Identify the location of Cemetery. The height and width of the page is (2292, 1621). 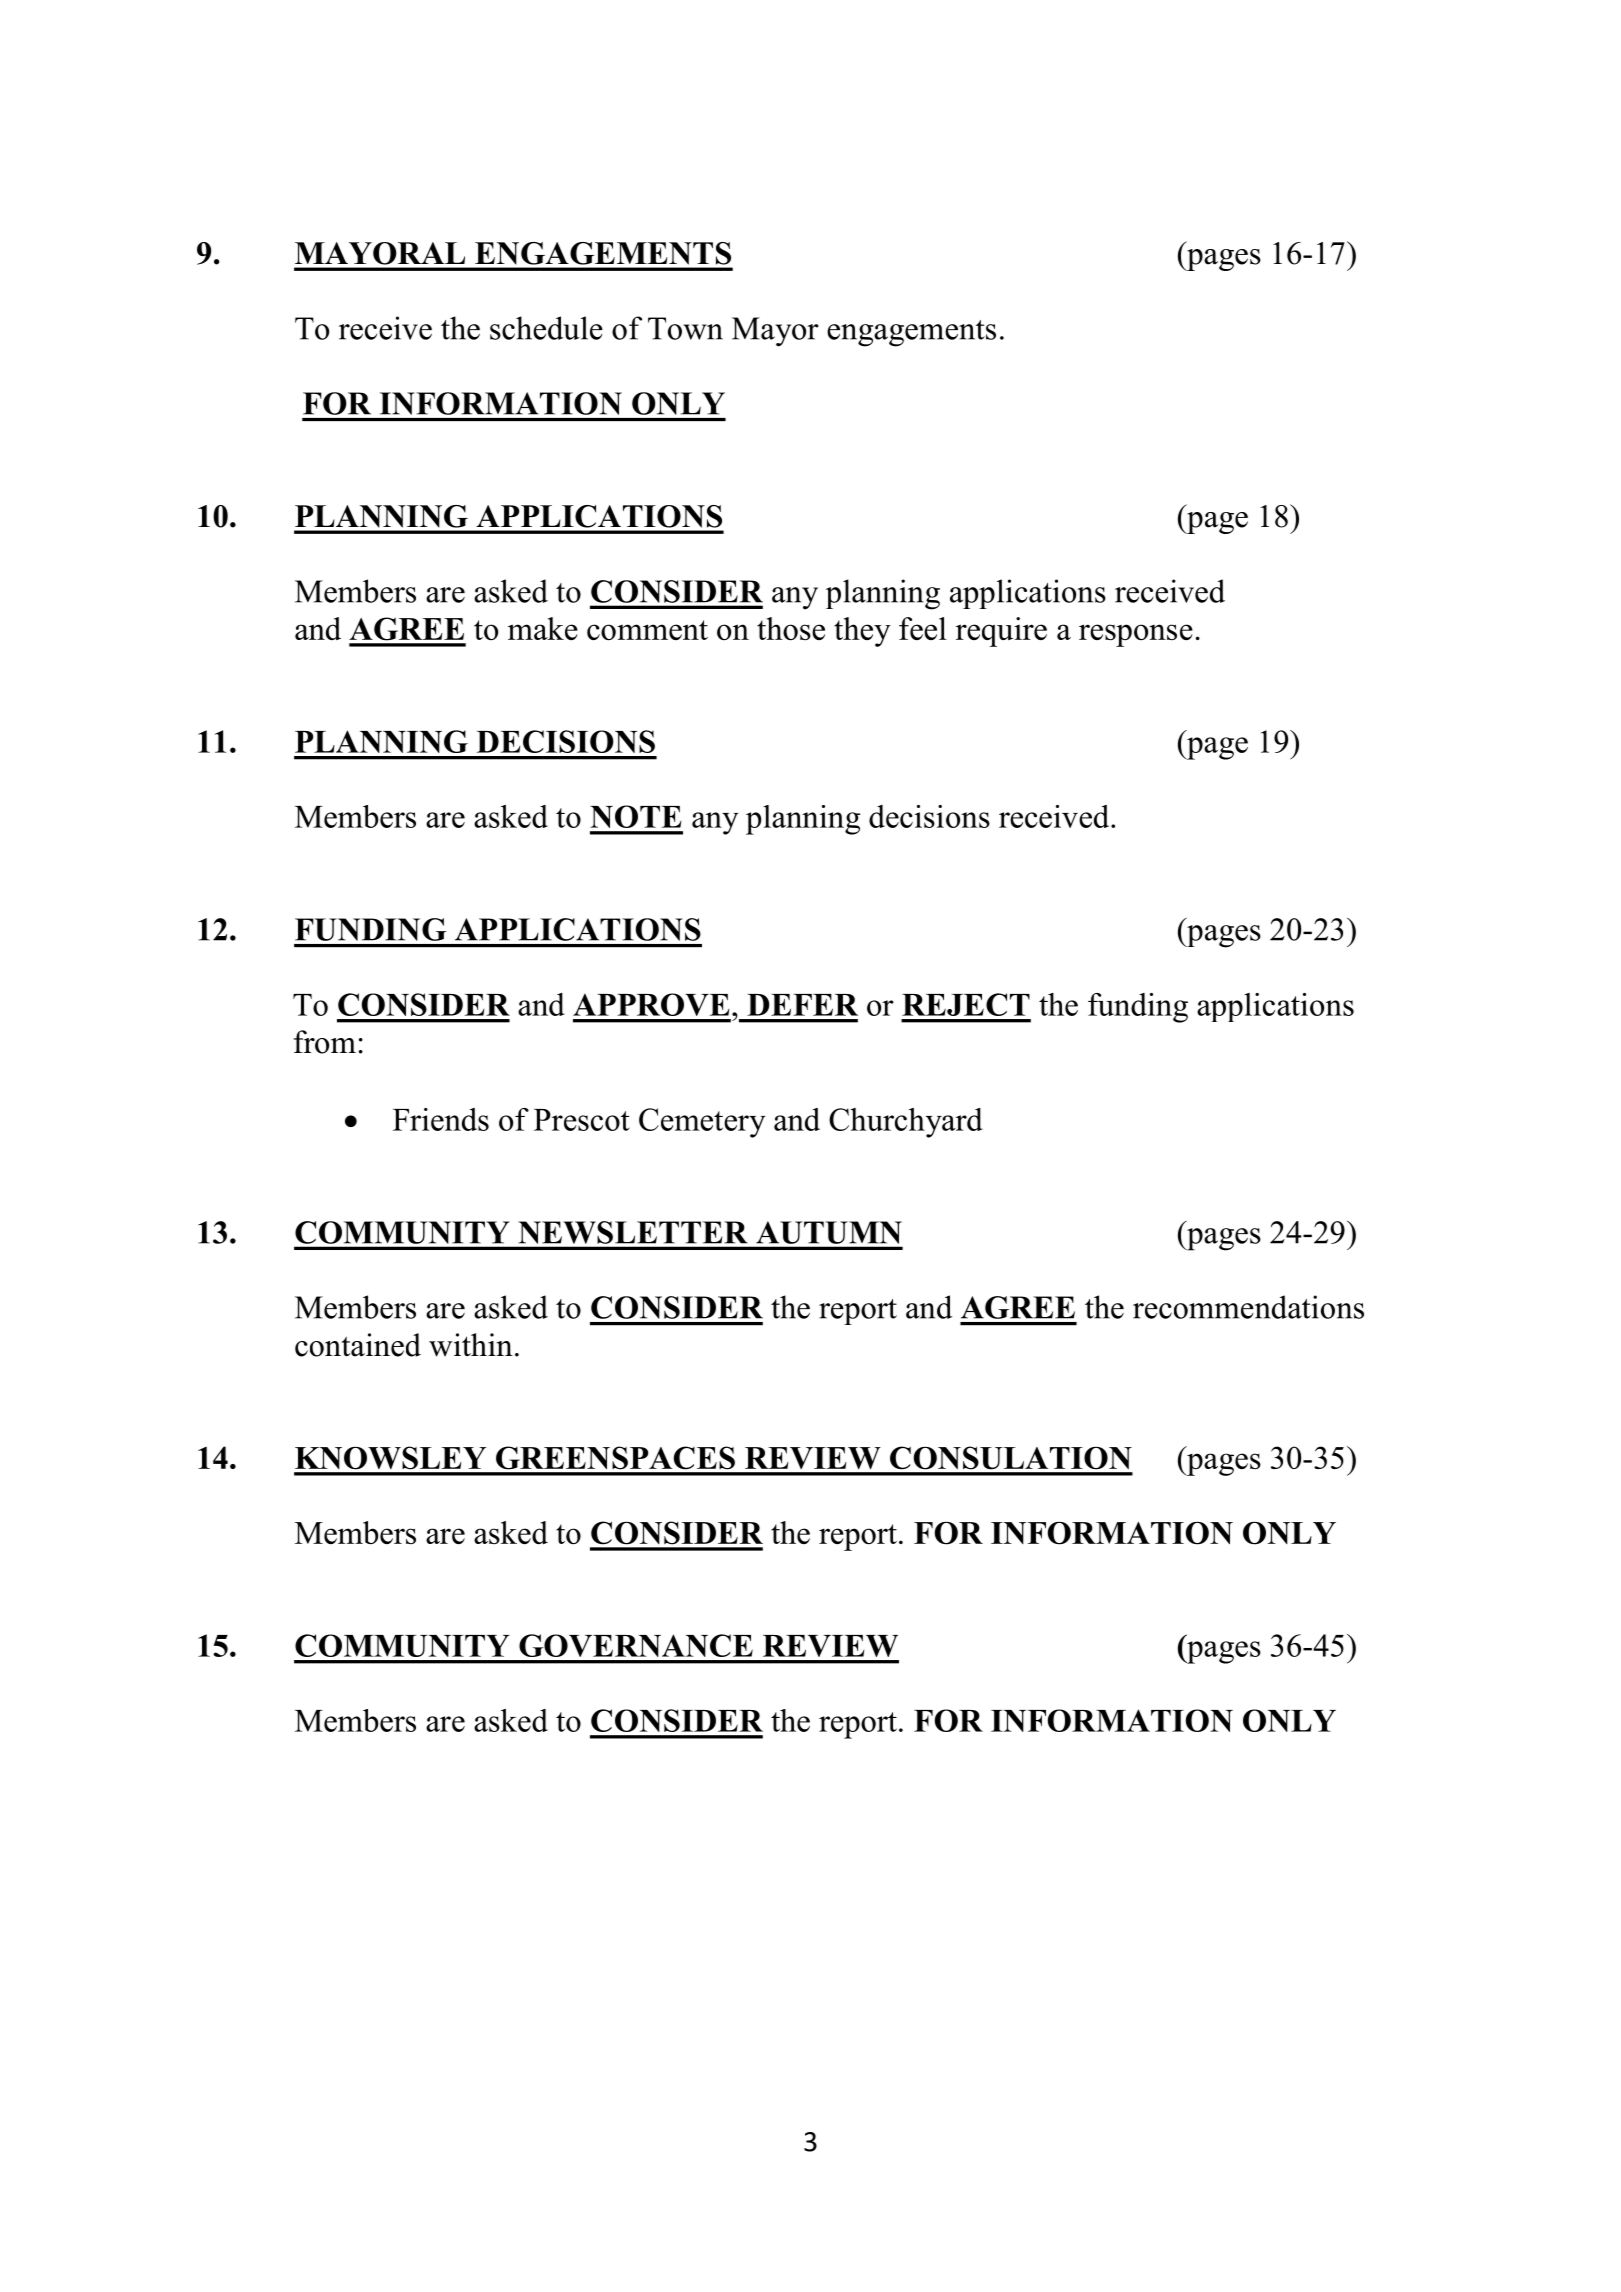
(702, 1123).
